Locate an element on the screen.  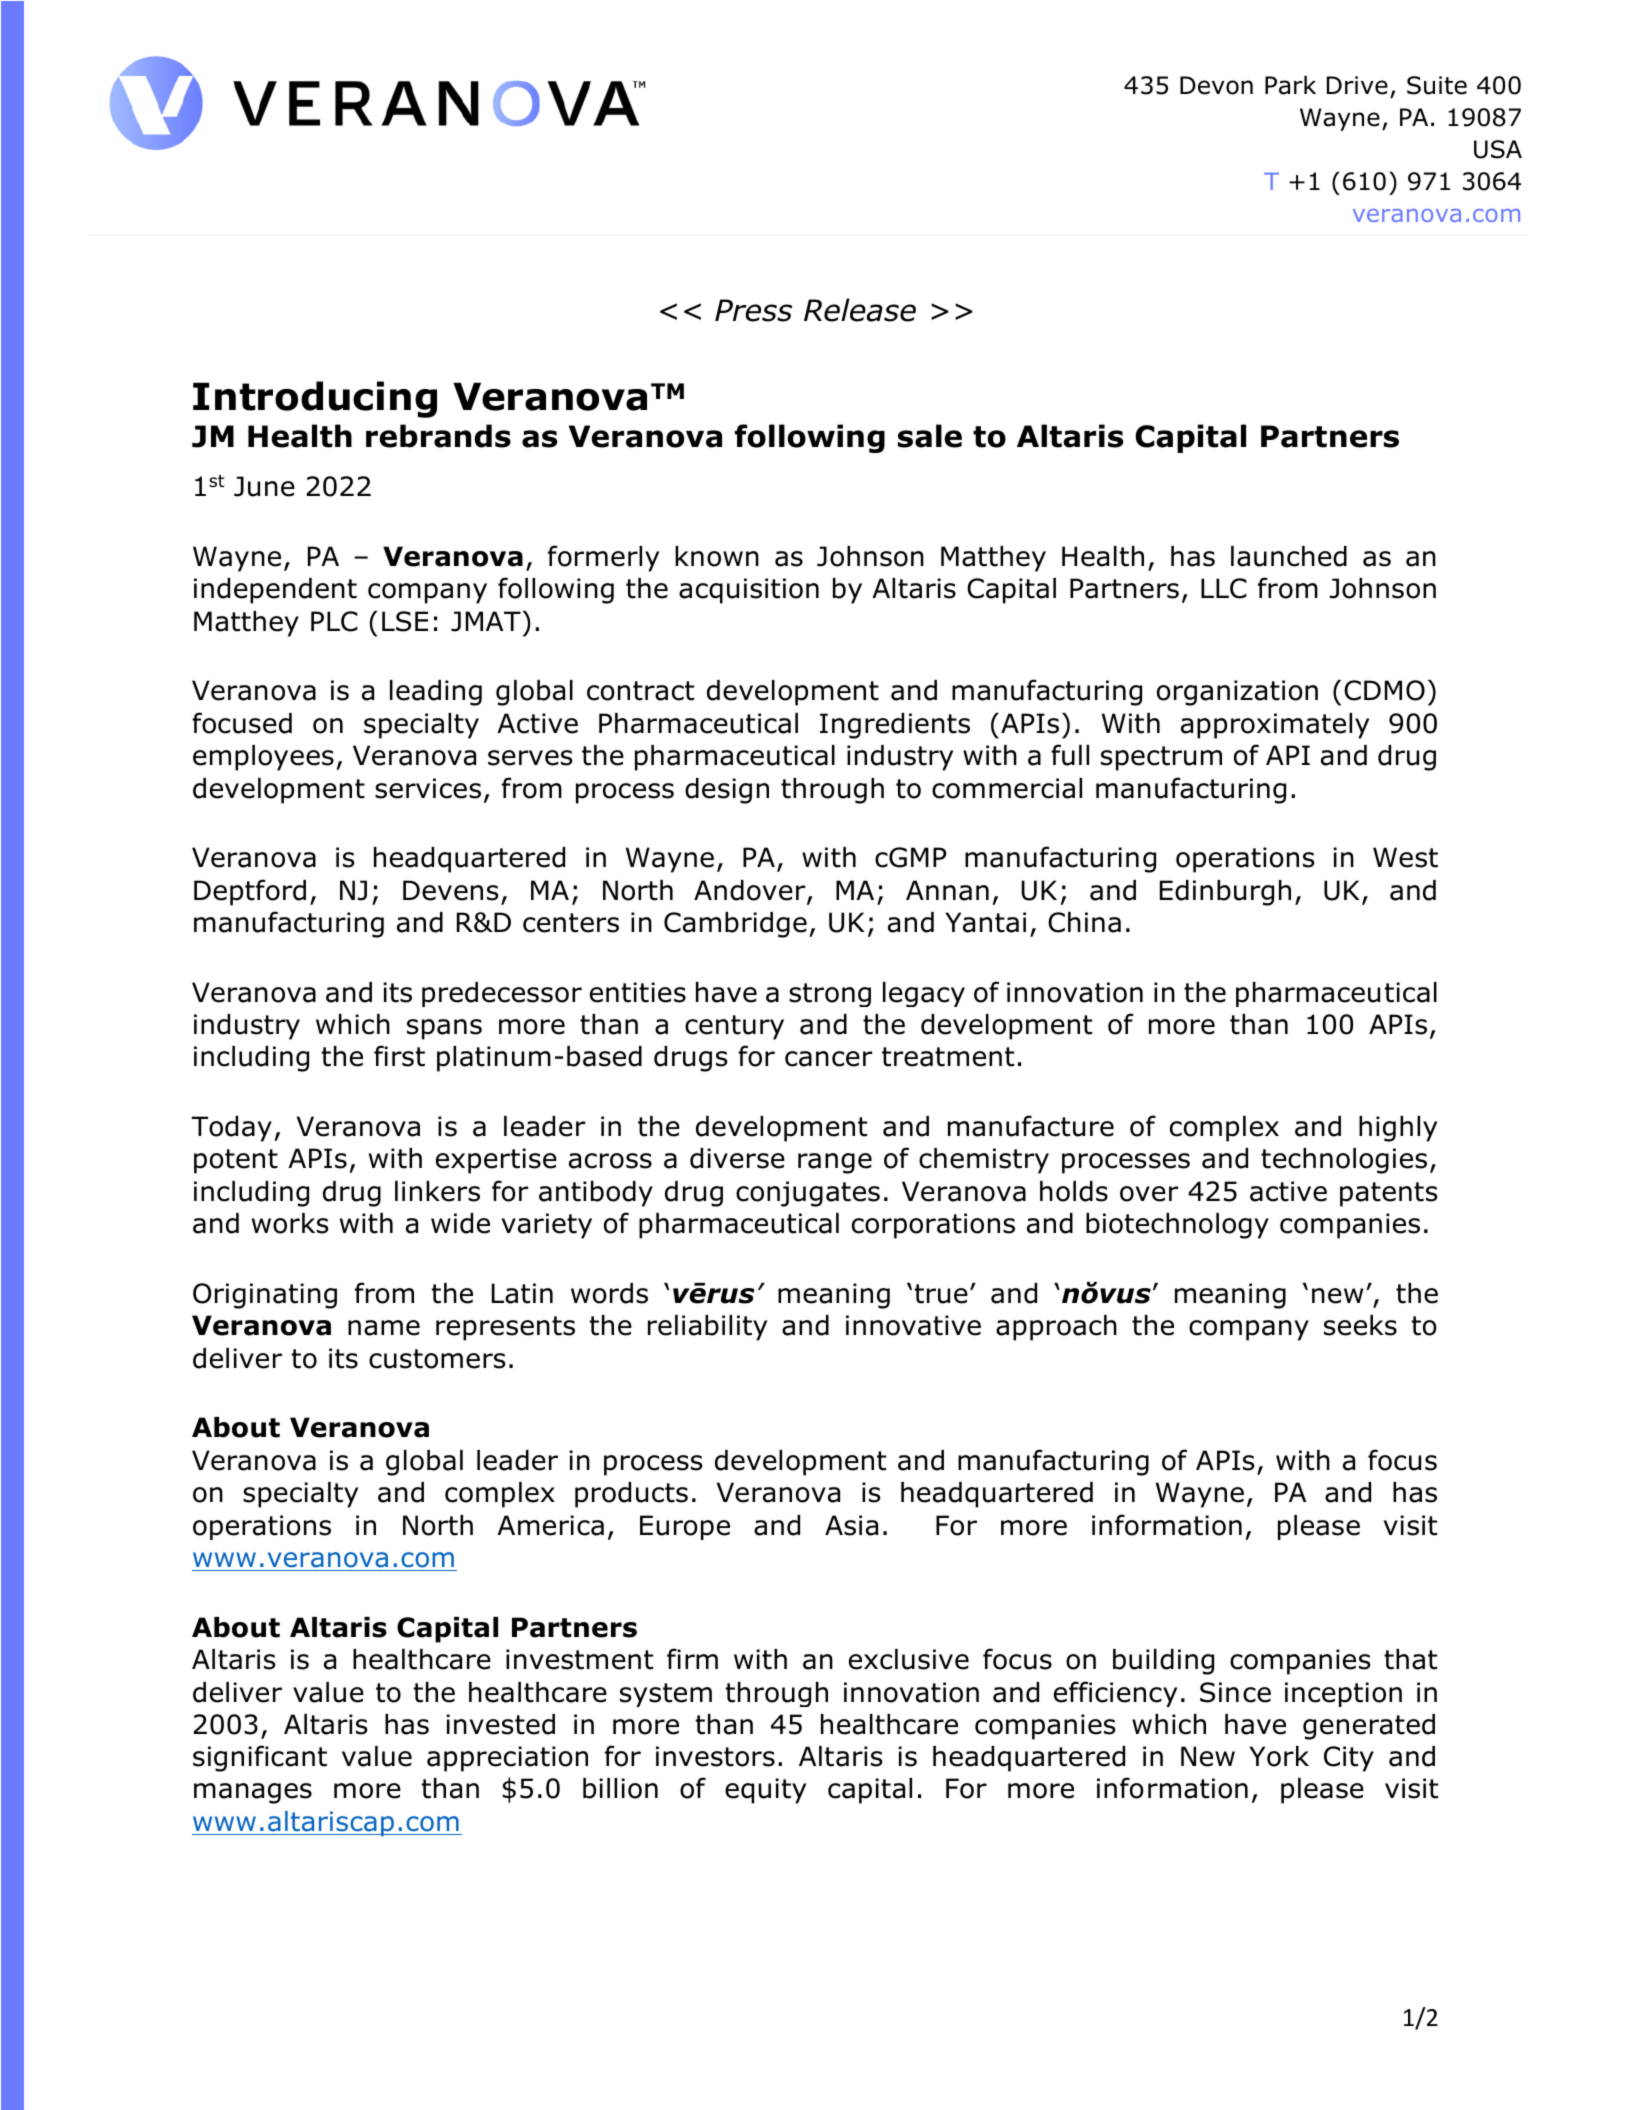
Introducing is located at coordinates (315, 399).
